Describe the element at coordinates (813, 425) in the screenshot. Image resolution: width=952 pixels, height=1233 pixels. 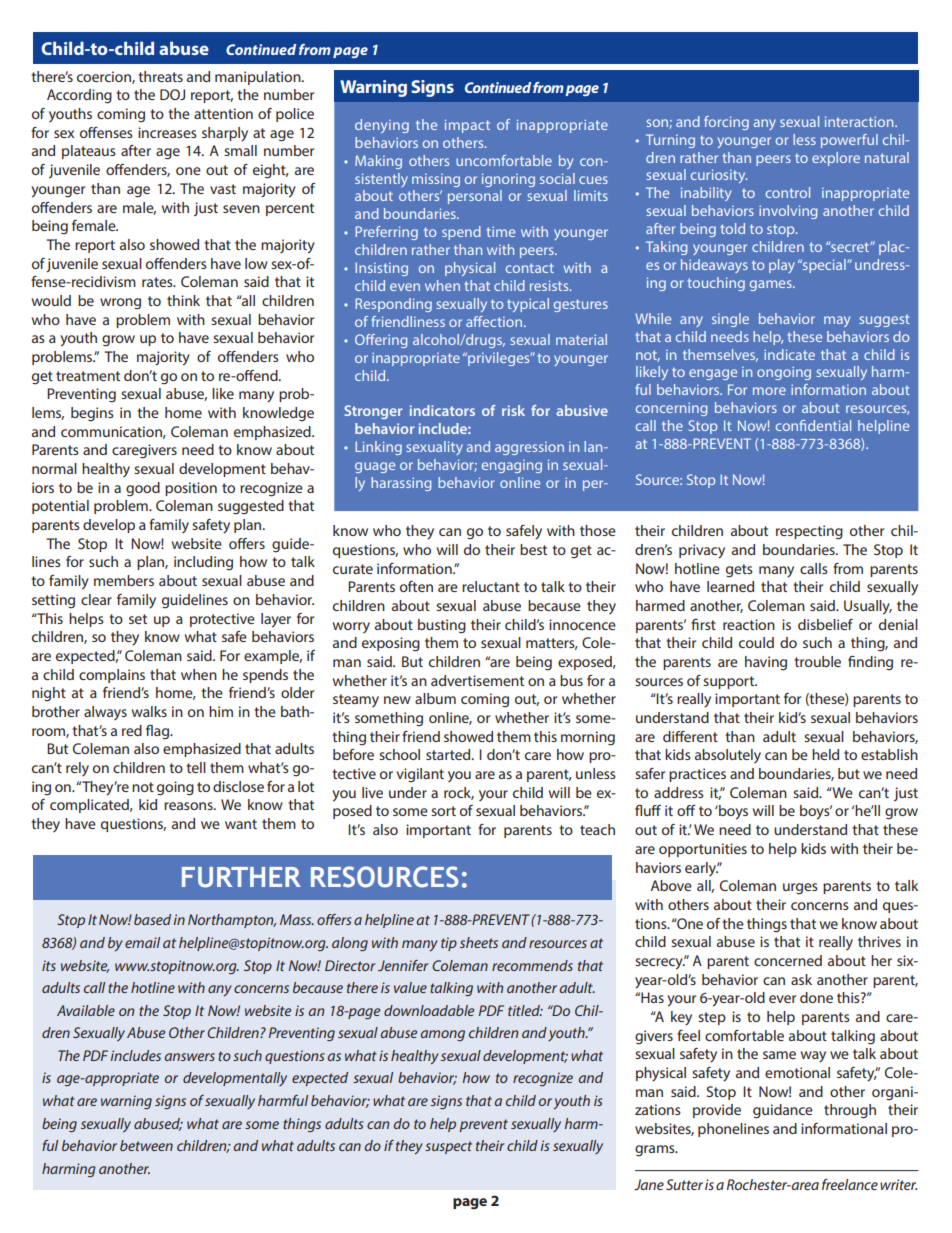
I see `confidential` at that location.
